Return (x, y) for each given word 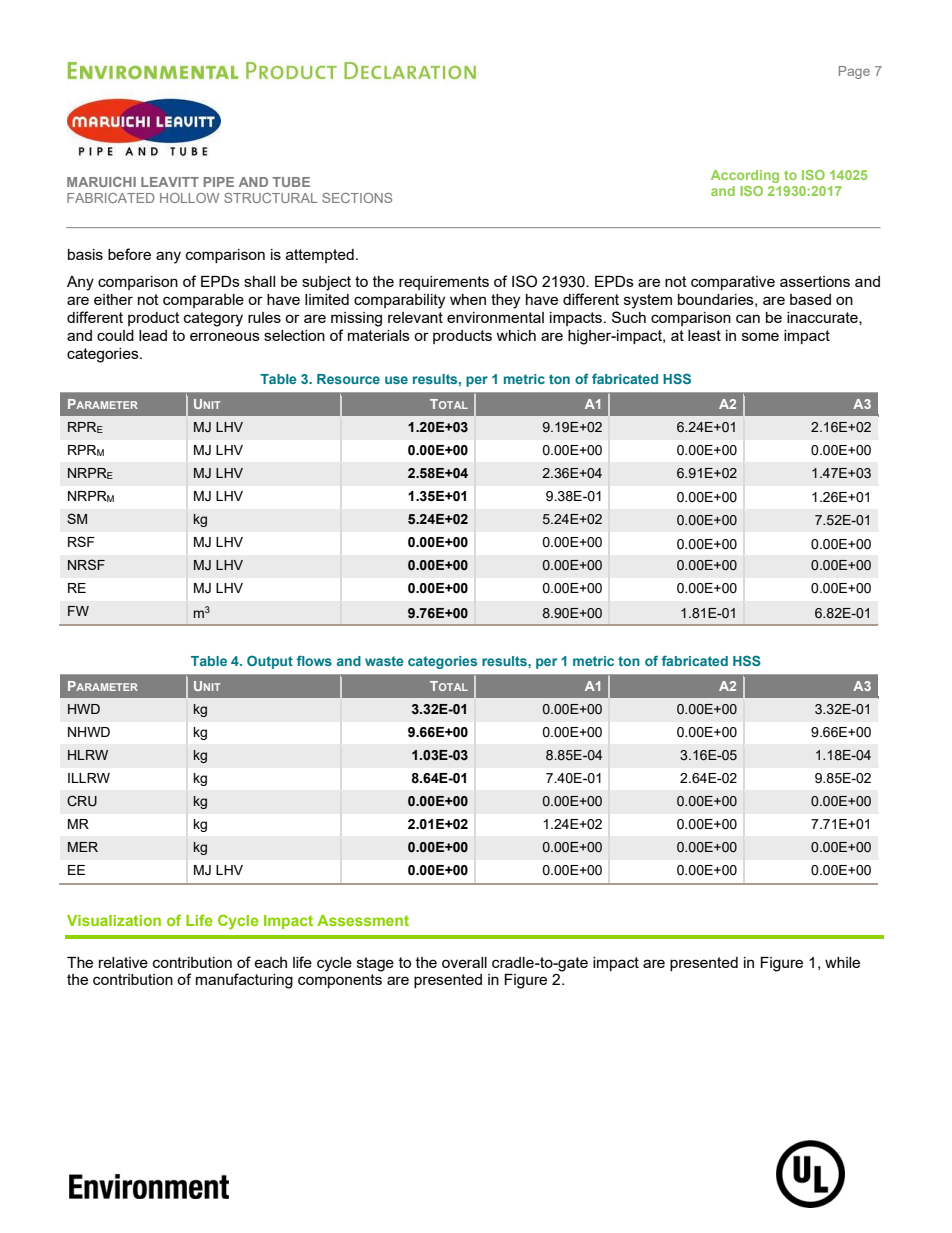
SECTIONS (357, 198)
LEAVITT (170, 182)
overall (464, 962)
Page (854, 72)
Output (270, 662)
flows (314, 661)
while (842, 962)
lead (153, 335)
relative (123, 962)
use (396, 380)
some (760, 336)
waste (384, 661)
